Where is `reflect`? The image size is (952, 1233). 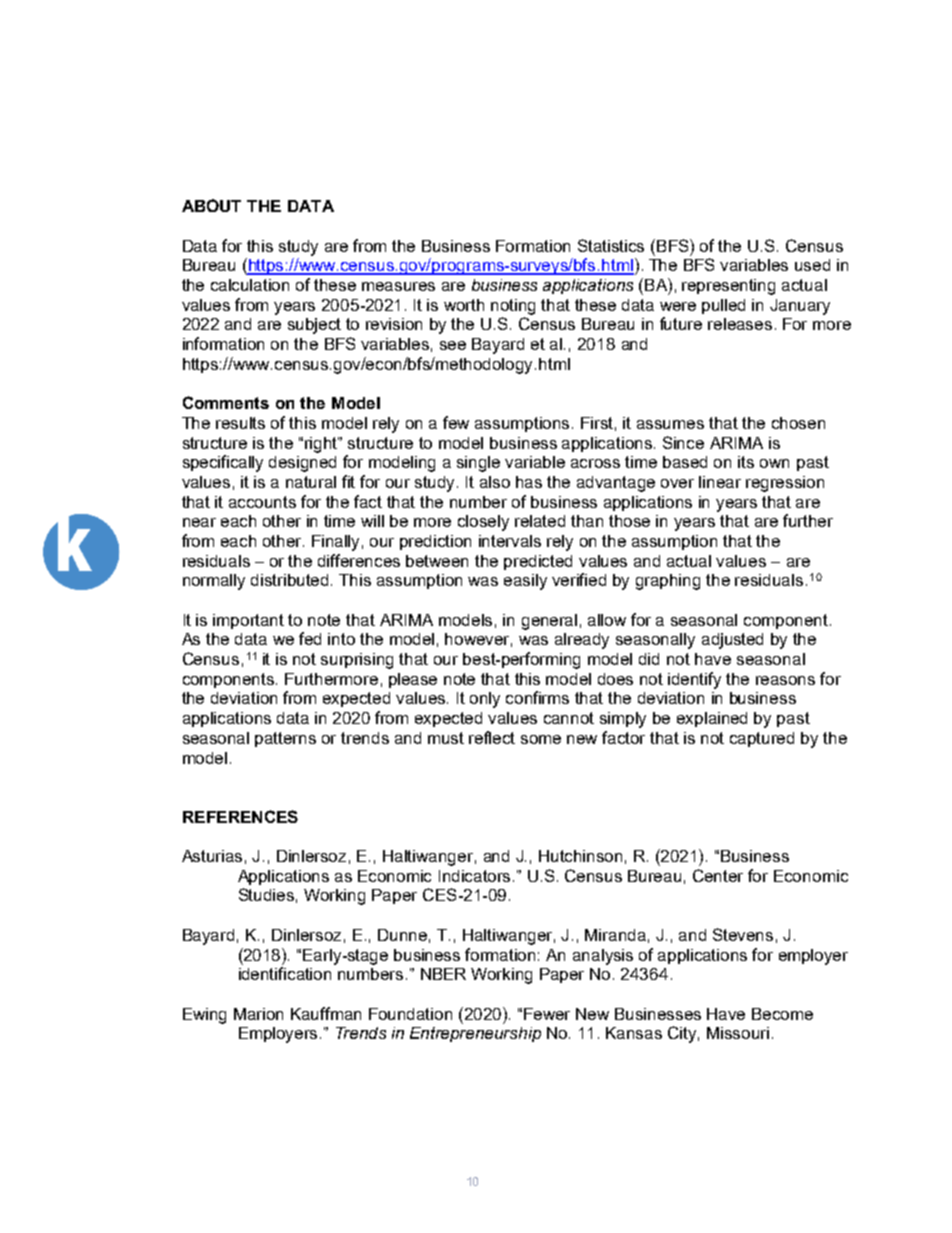
reflect is located at coordinates (492, 737).
